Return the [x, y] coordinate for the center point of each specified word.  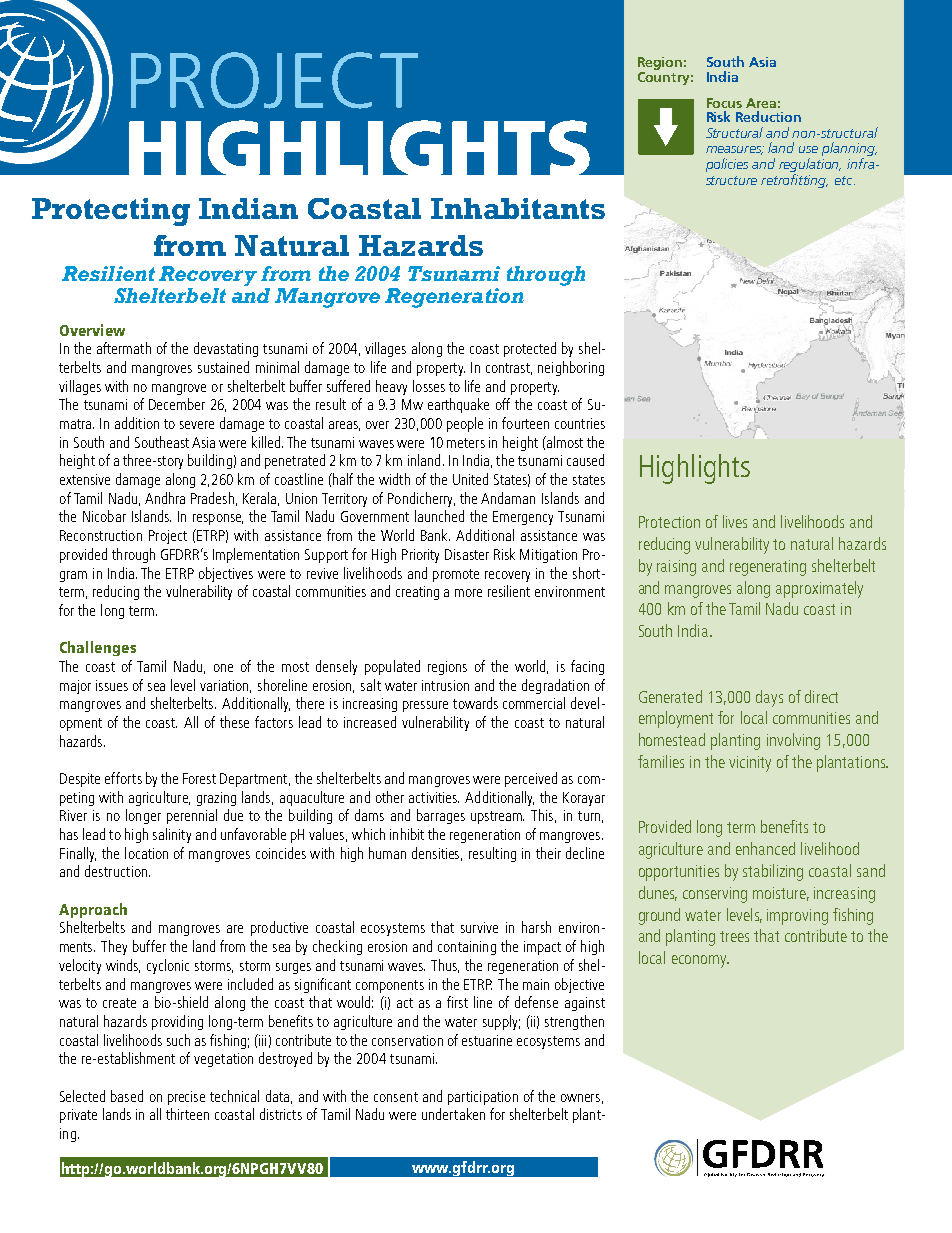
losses [429, 386]
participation [483, 1098]
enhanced [765, 848]
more [468, 593]
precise [186, 1098]
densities [437, 854]
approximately [819, 589]
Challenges [98, 648]
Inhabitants [518, 208]
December [177, 404]
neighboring [571, 368]
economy [700, 961]
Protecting [111, 212]
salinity [172, 835]
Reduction [768, 116]
